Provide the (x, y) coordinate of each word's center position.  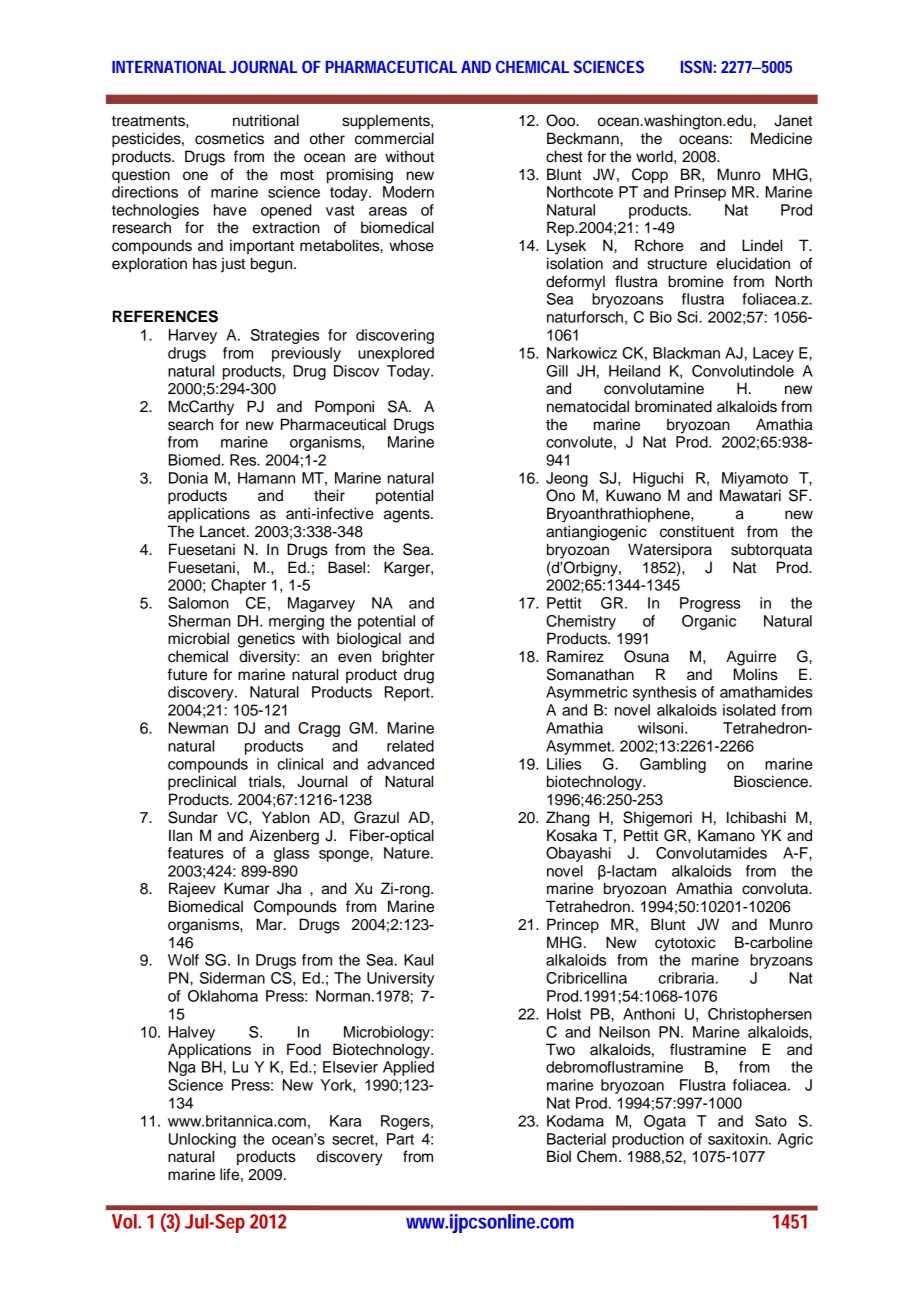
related (410, 746)
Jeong (567, 479)
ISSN (696, 66)
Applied (408, 1068)
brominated (673, 406)
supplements (387, 122)
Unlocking (202, 1140)
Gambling (673, 765)
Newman (198, 728)
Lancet (224, 531)
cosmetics (229, 138)
